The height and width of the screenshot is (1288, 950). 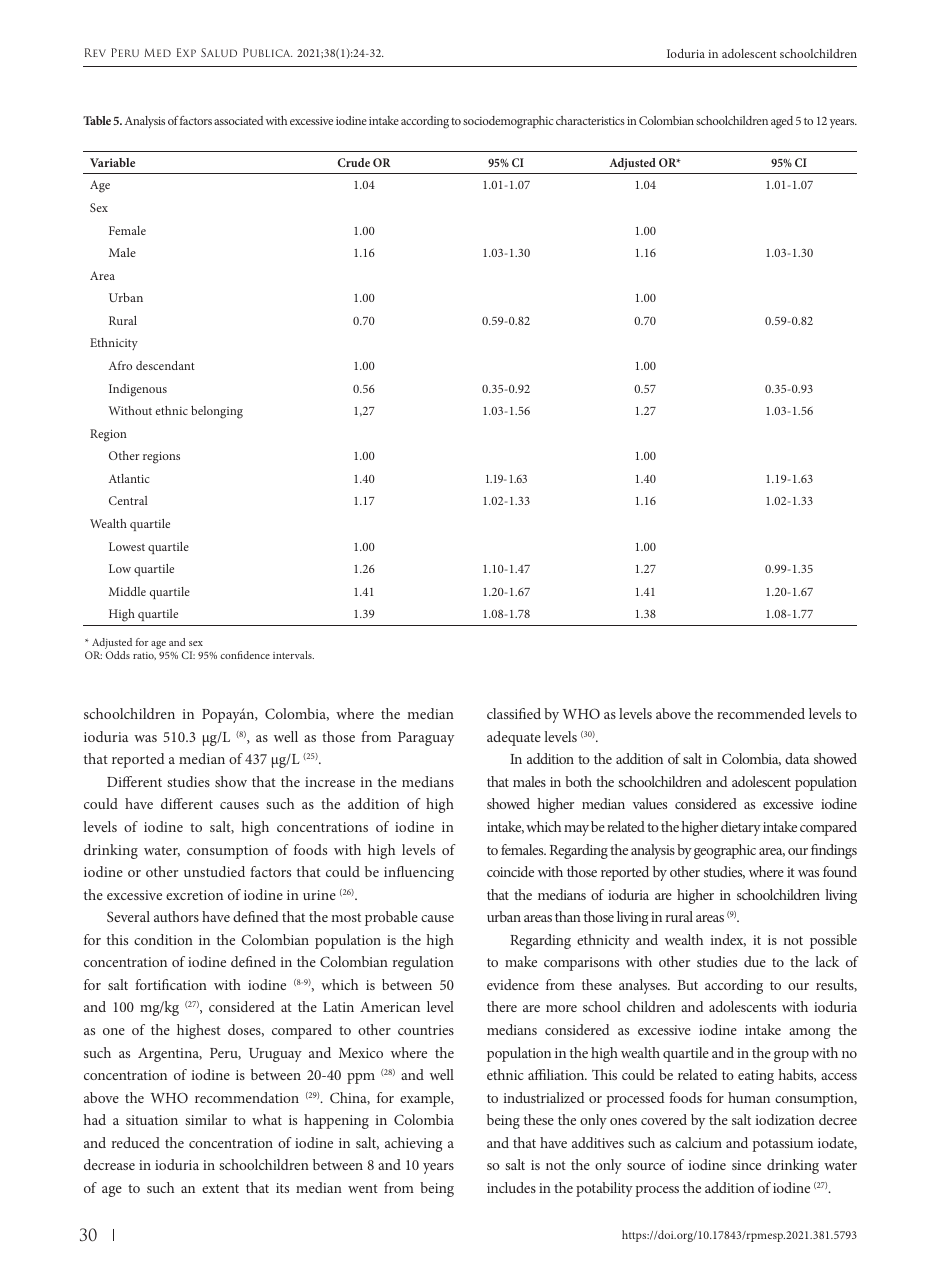 I want to click on similar, so click(x=206, y=1119).
